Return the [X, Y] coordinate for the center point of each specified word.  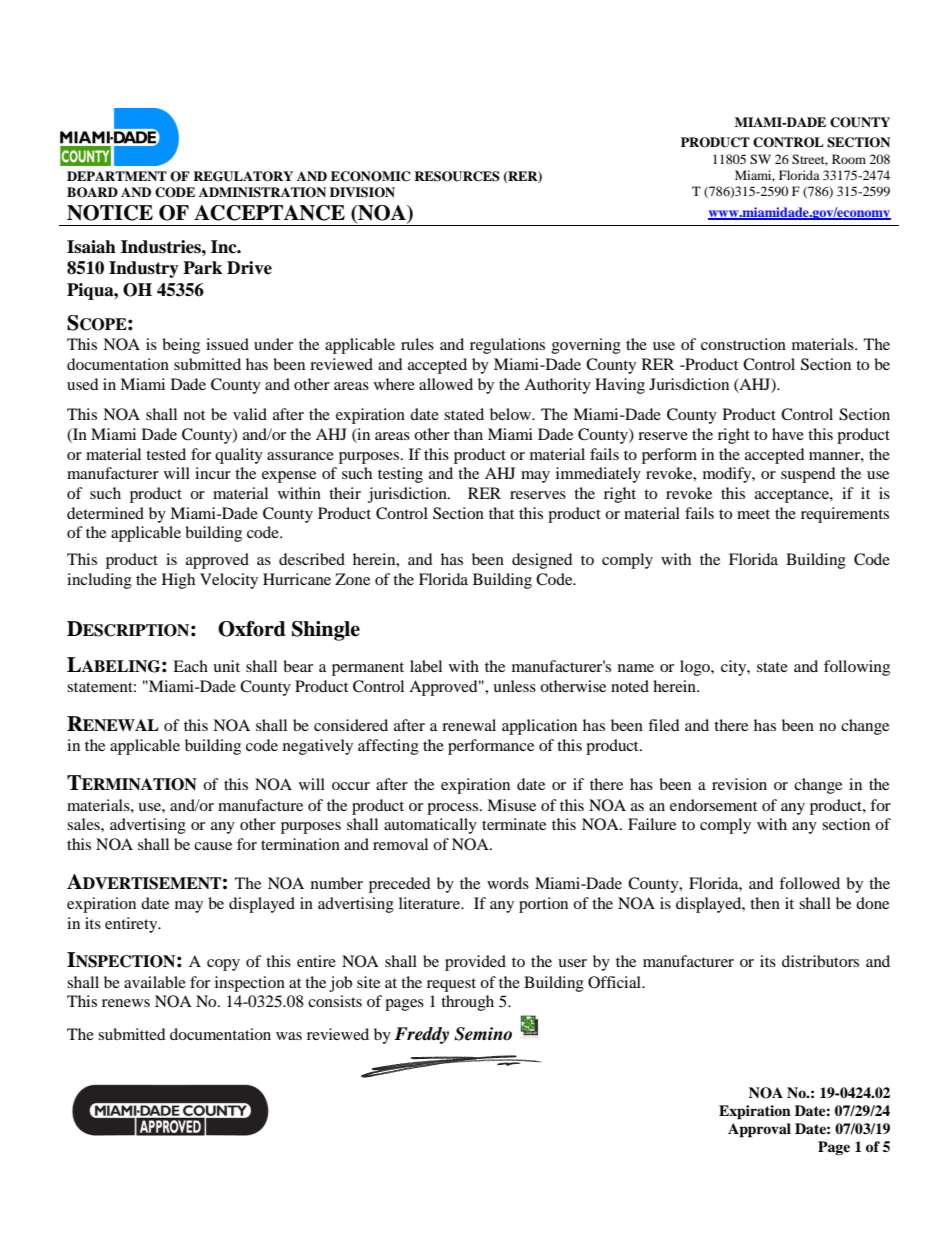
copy [223, 965]
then [765, 903]
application [539, 727]
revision [739, 784]
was [289, 1036]
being [181, 346]
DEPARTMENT [117, 176]
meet [753, 514]
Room [849, 159]
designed [542, 561]
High [178, 581]
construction [743, 344]
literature [430, 903]
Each [190, 666]
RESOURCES [457, 176]
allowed [446, 384]
